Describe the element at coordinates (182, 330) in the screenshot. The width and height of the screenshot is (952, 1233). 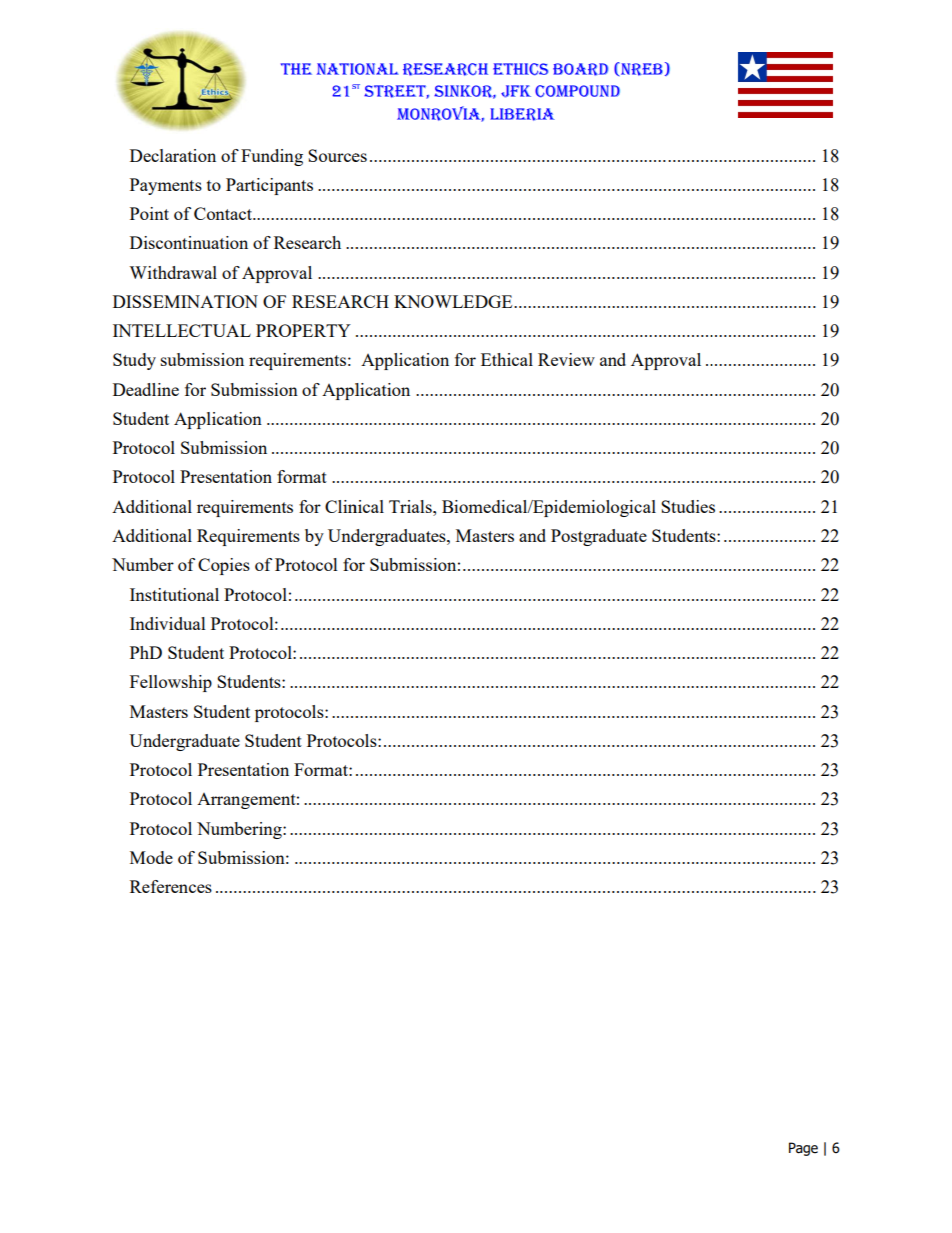
I see `INTELLECTUAL` at that location.
